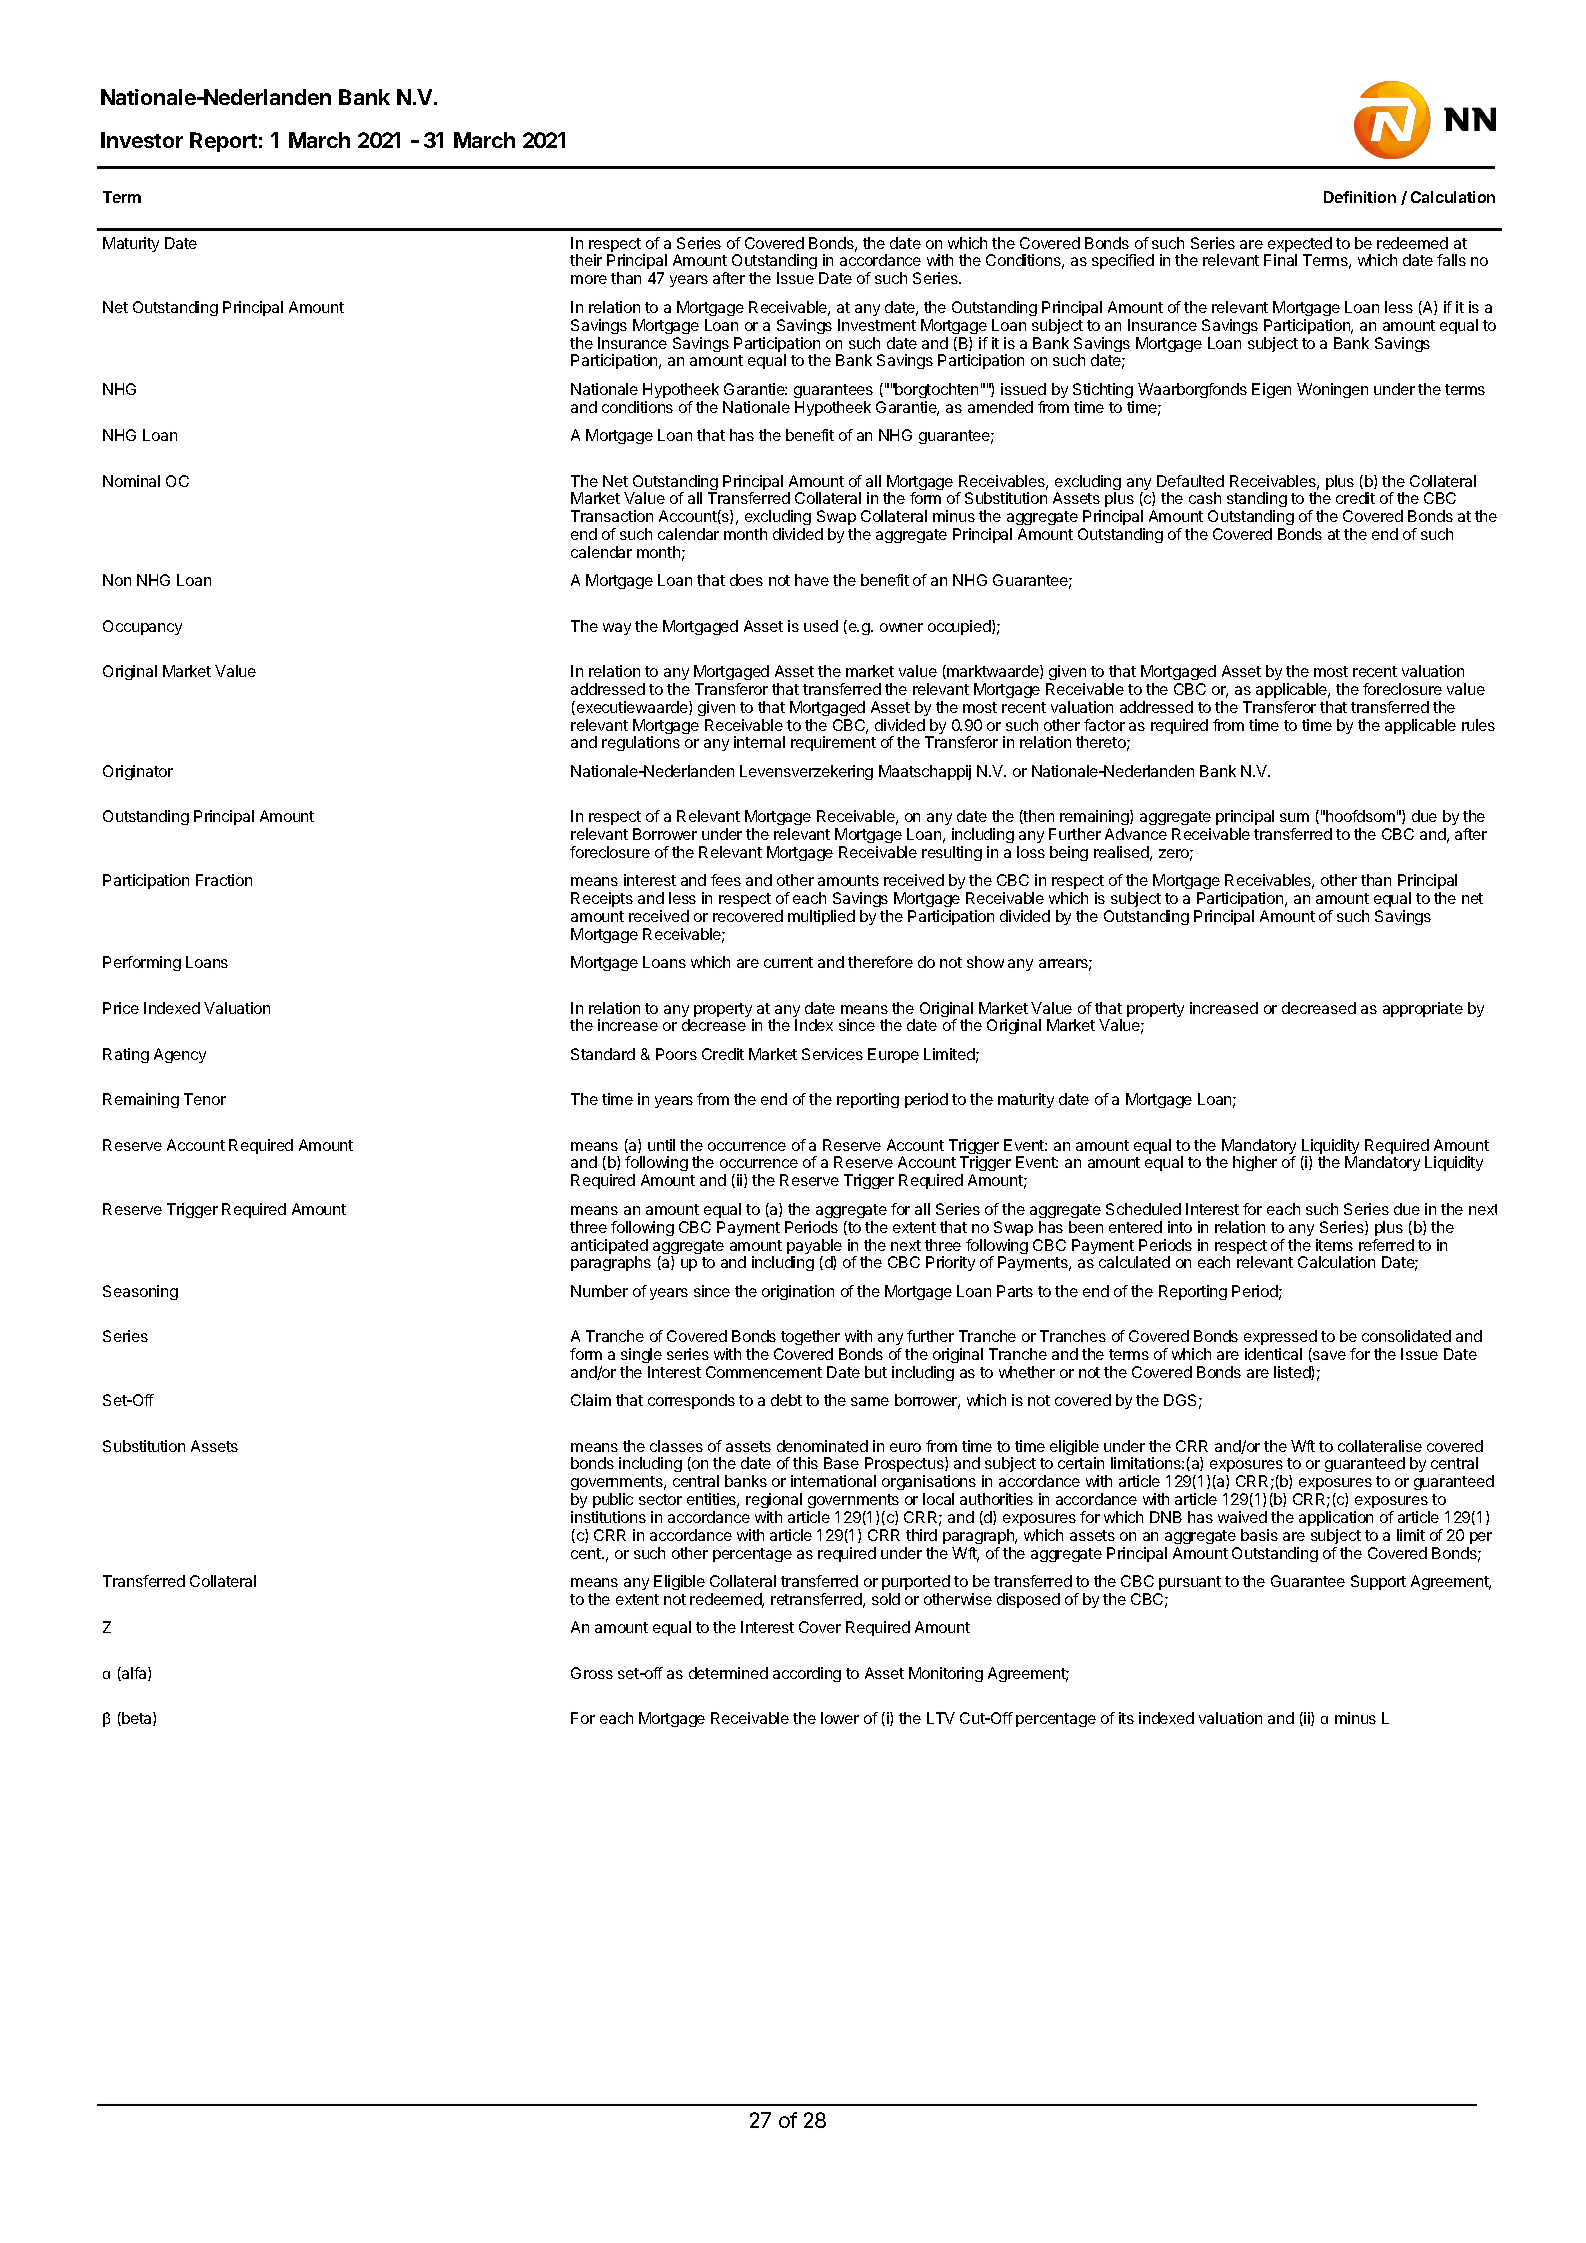 This document has width=1586, height=2243. What do you see at coordinates (224, 880) in the document?
I see `Fraction` at bounding box center [224, 880].
